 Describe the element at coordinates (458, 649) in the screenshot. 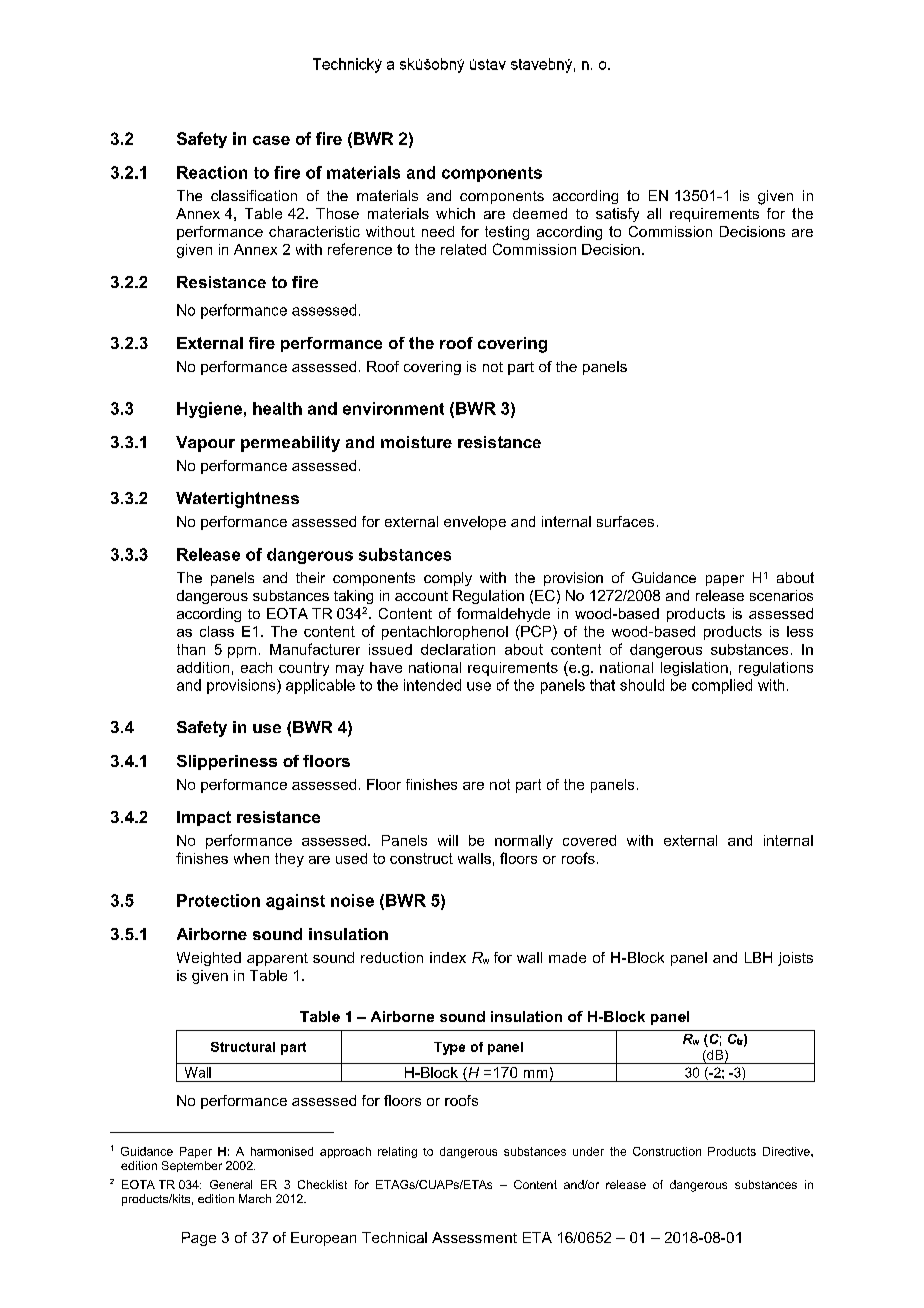

I see `declaration` at that location.
